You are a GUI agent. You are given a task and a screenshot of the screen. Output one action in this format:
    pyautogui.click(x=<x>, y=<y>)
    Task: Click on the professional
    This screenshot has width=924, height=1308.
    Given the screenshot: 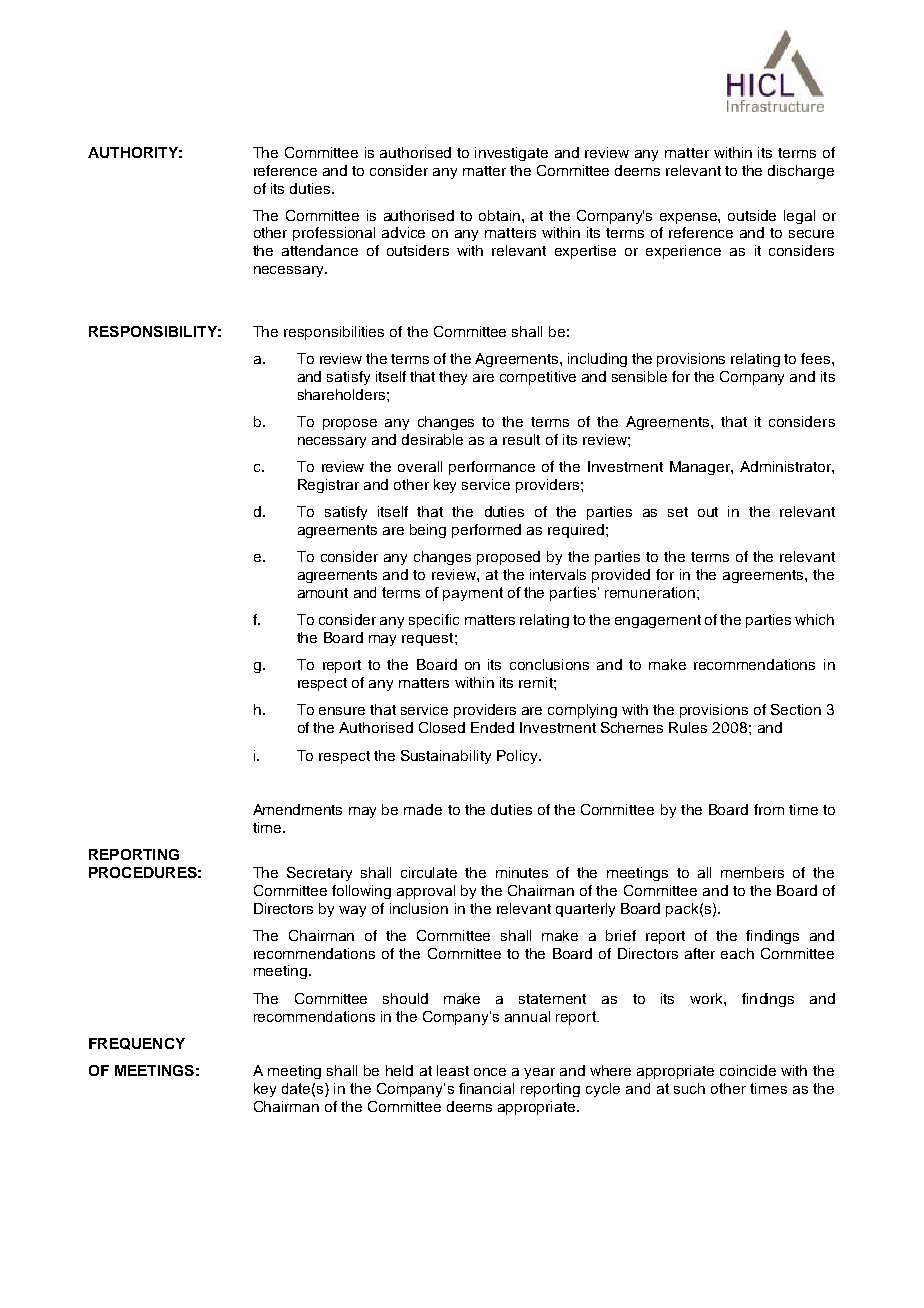 What is the action you would take?
    pyautogui.click(x=334, y=234)
